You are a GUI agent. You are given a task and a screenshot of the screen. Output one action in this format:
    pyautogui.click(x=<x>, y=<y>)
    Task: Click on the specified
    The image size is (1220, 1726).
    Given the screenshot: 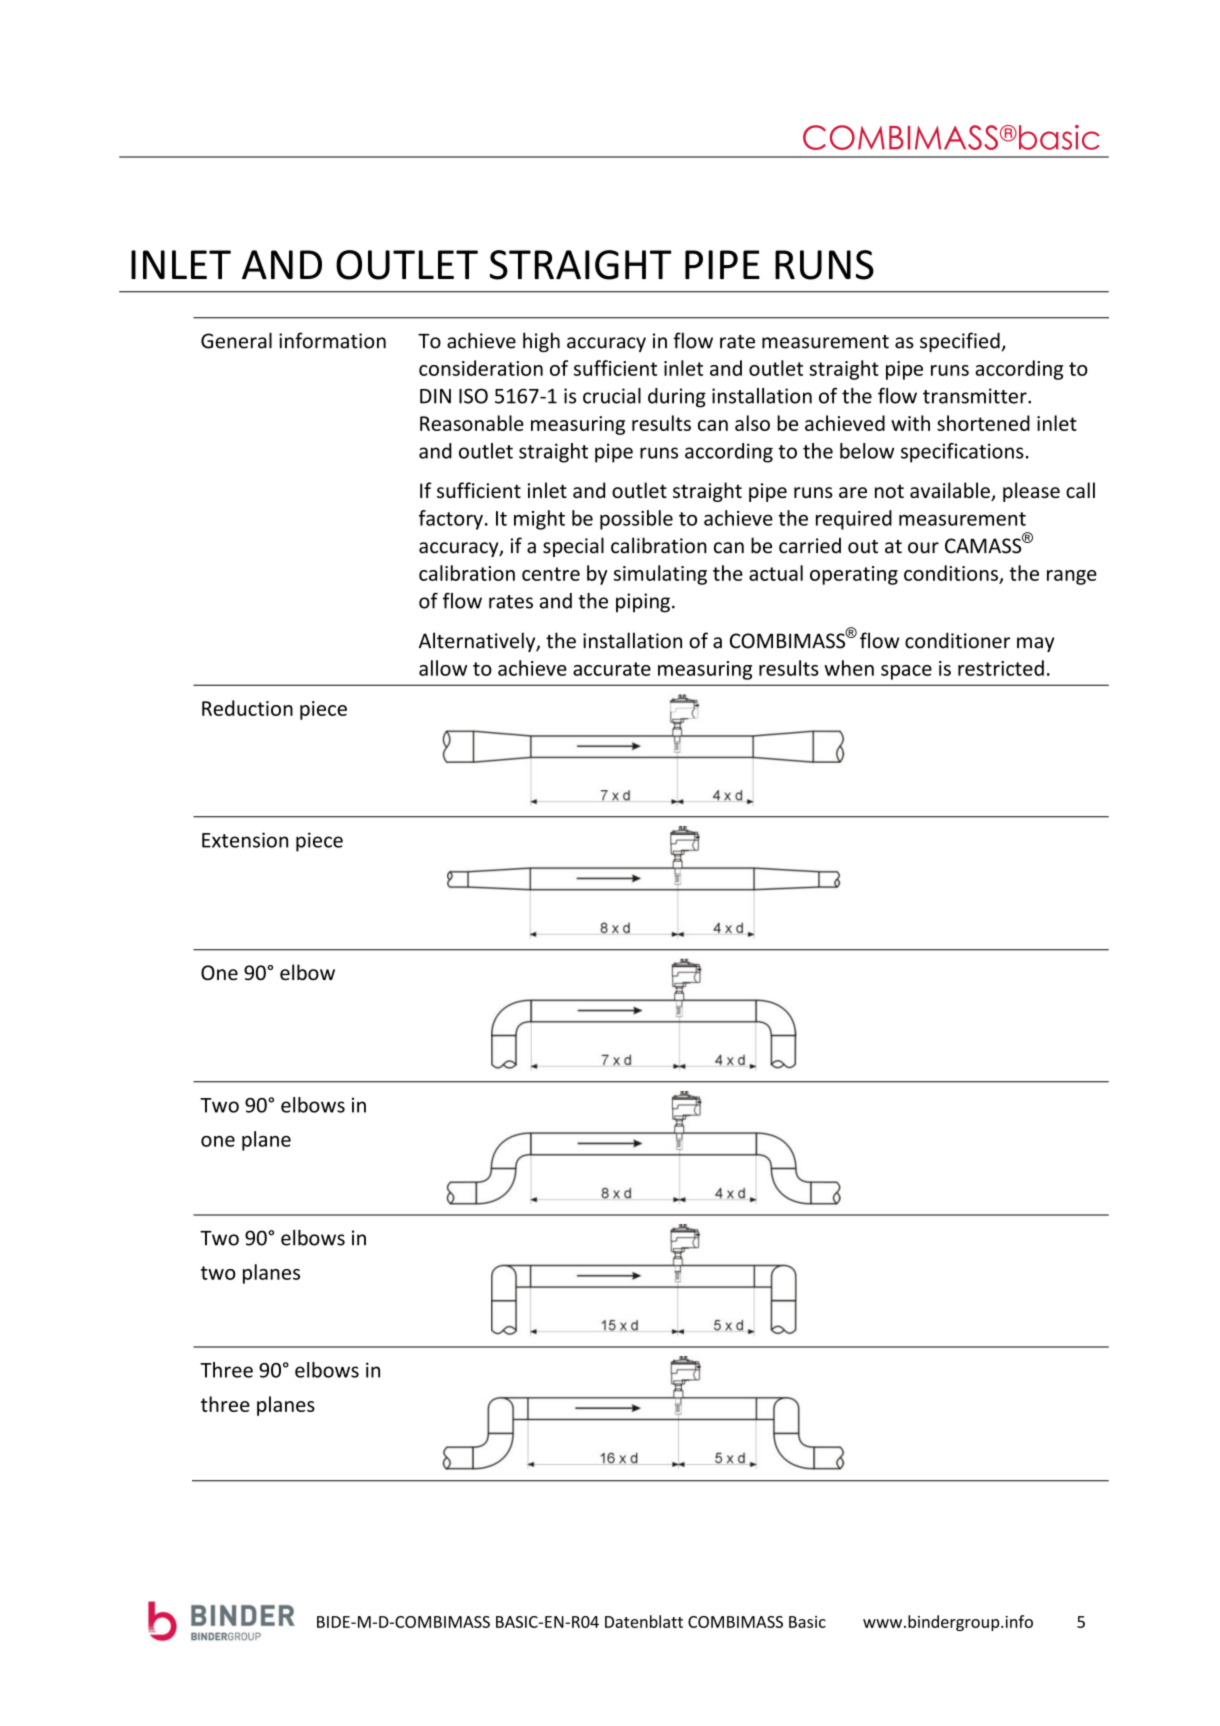 What is the action you would take?
    pyautogui.click(x=960, y=342)
